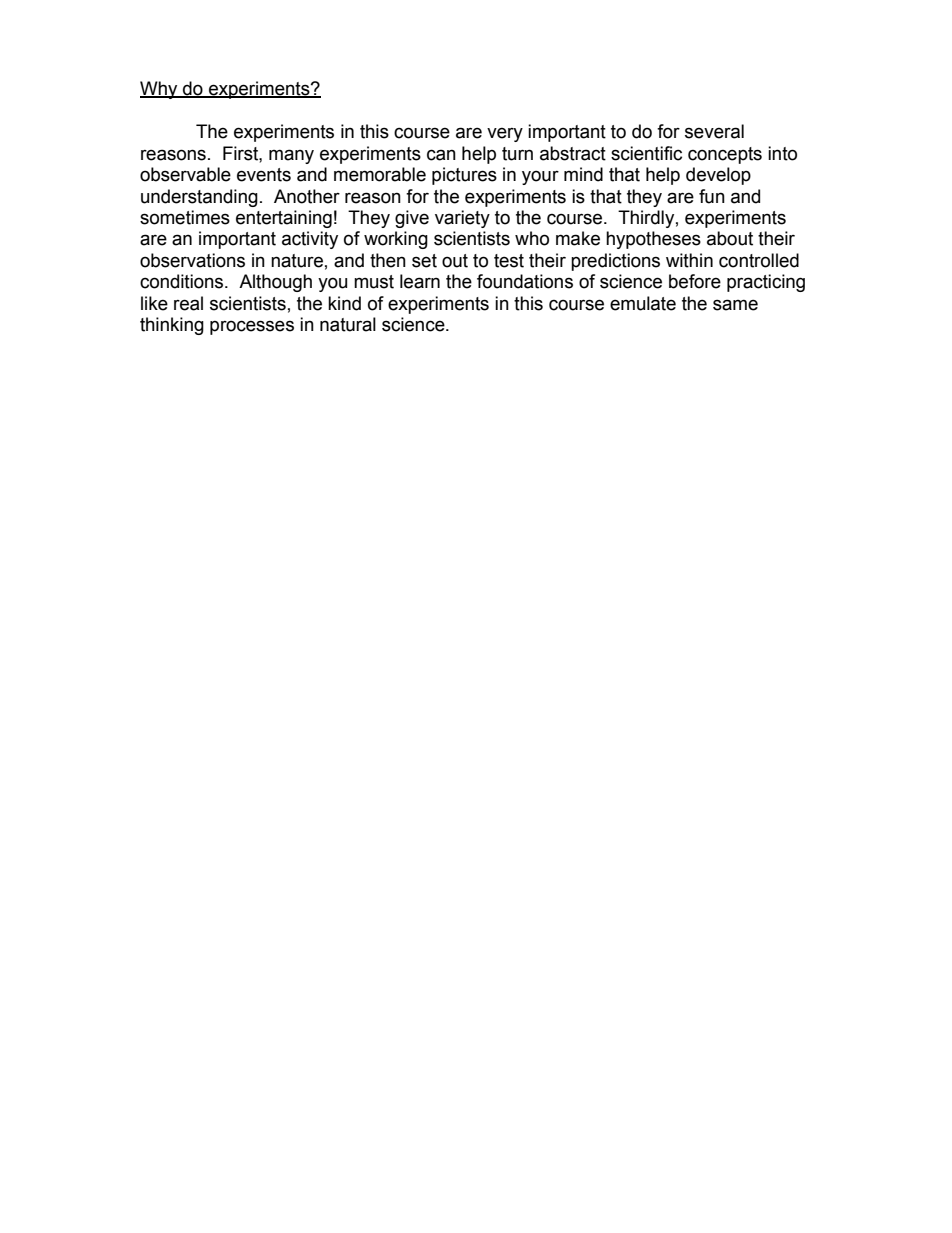  Describe the element at coordinates (509, 261) in the screenshot. I see `test` at that location.
